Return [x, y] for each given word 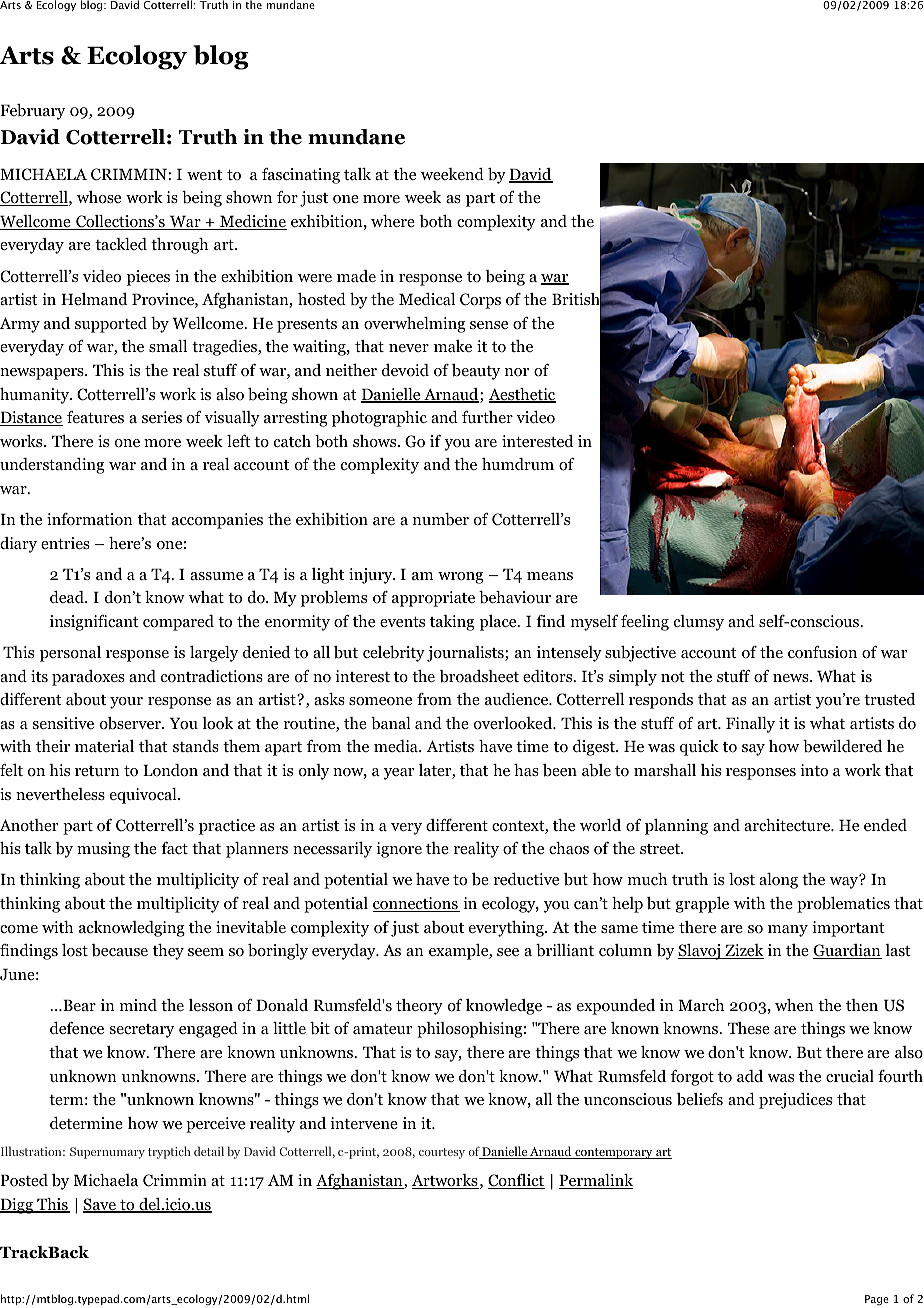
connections [416, 904]
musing [103, 850]
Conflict [516, 1181]
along [778, 881]
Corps [480, 301]
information [90, 519]
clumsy [699, 623]
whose [99, 197]
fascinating [301, 176]
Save [100, 1205]
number [441, 519]
